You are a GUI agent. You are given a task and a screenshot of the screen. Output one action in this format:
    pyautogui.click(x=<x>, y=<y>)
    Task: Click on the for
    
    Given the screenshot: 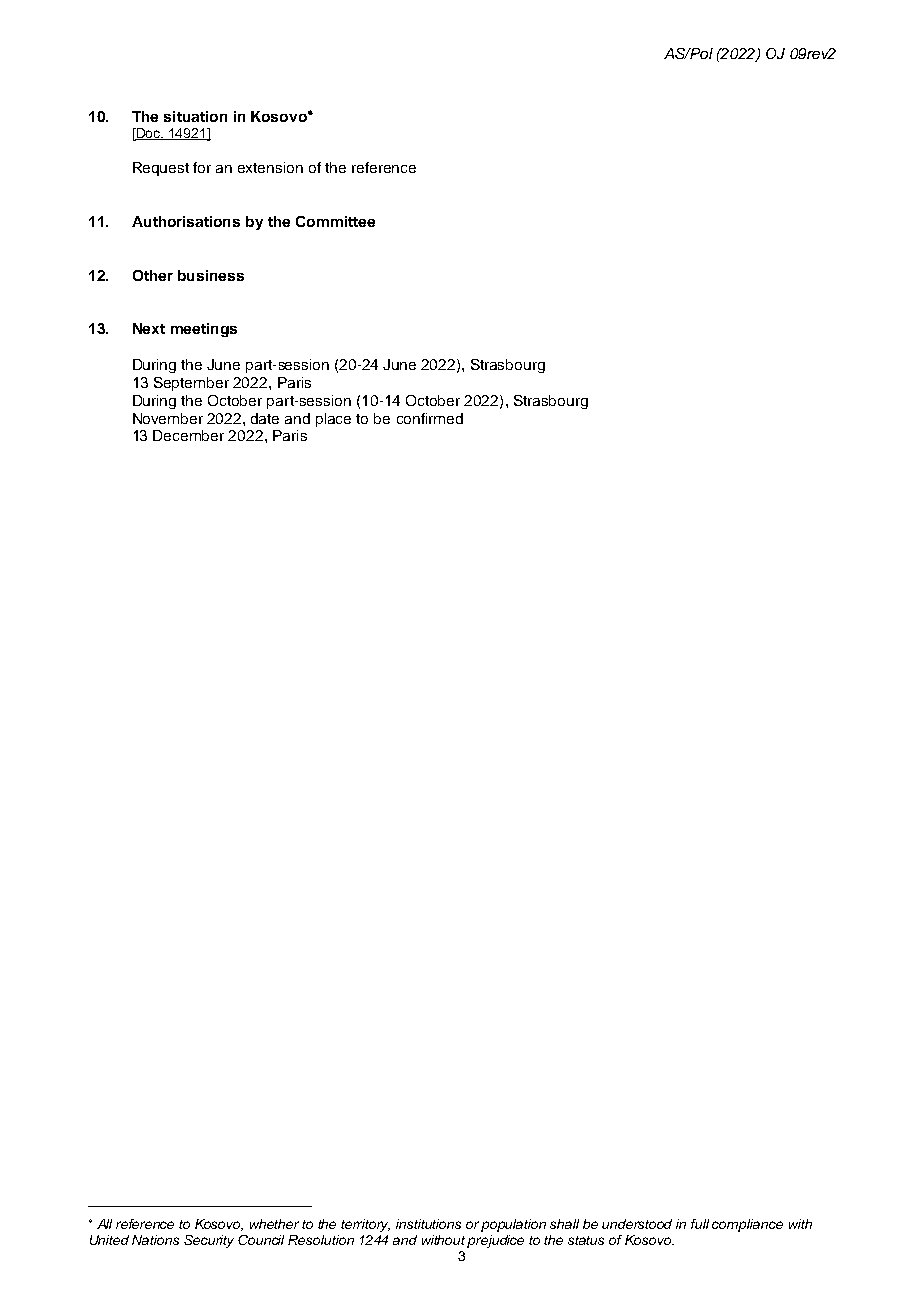 What is the action you would take?
    pyautogui.click(x=202, y=167)
